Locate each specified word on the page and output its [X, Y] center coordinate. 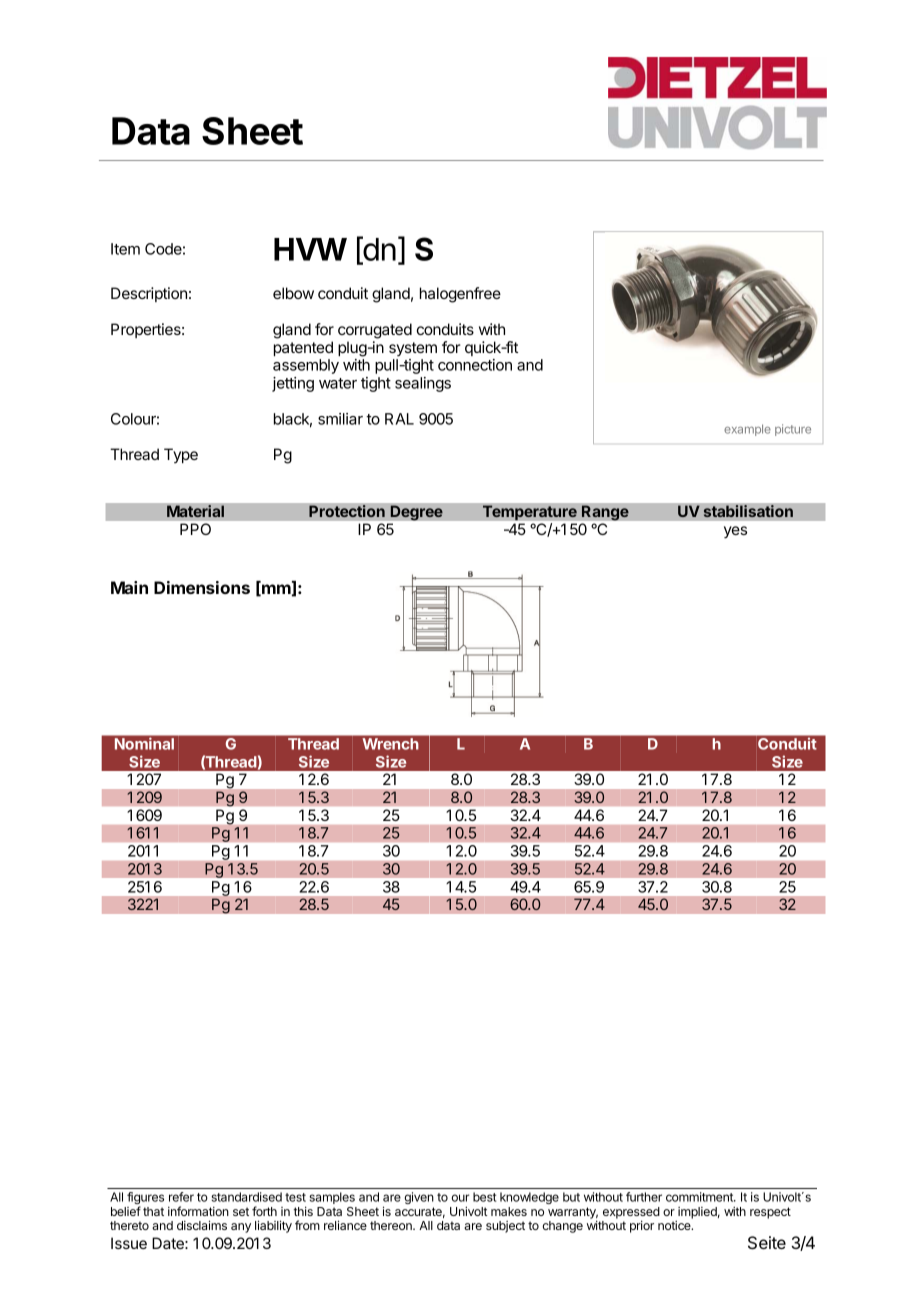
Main [129, 587]
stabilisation [748, 511]
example [747, 430]
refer [181, 1197]
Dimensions [202, 587]
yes [735, 532]
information [198, 1211]
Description [149, 294]
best [484, 1197]
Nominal [144, 744]
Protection [347, 511]
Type [181, 455]
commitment [700, 1197]
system [413, 349]
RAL [399, 419]
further [644, 1197]
